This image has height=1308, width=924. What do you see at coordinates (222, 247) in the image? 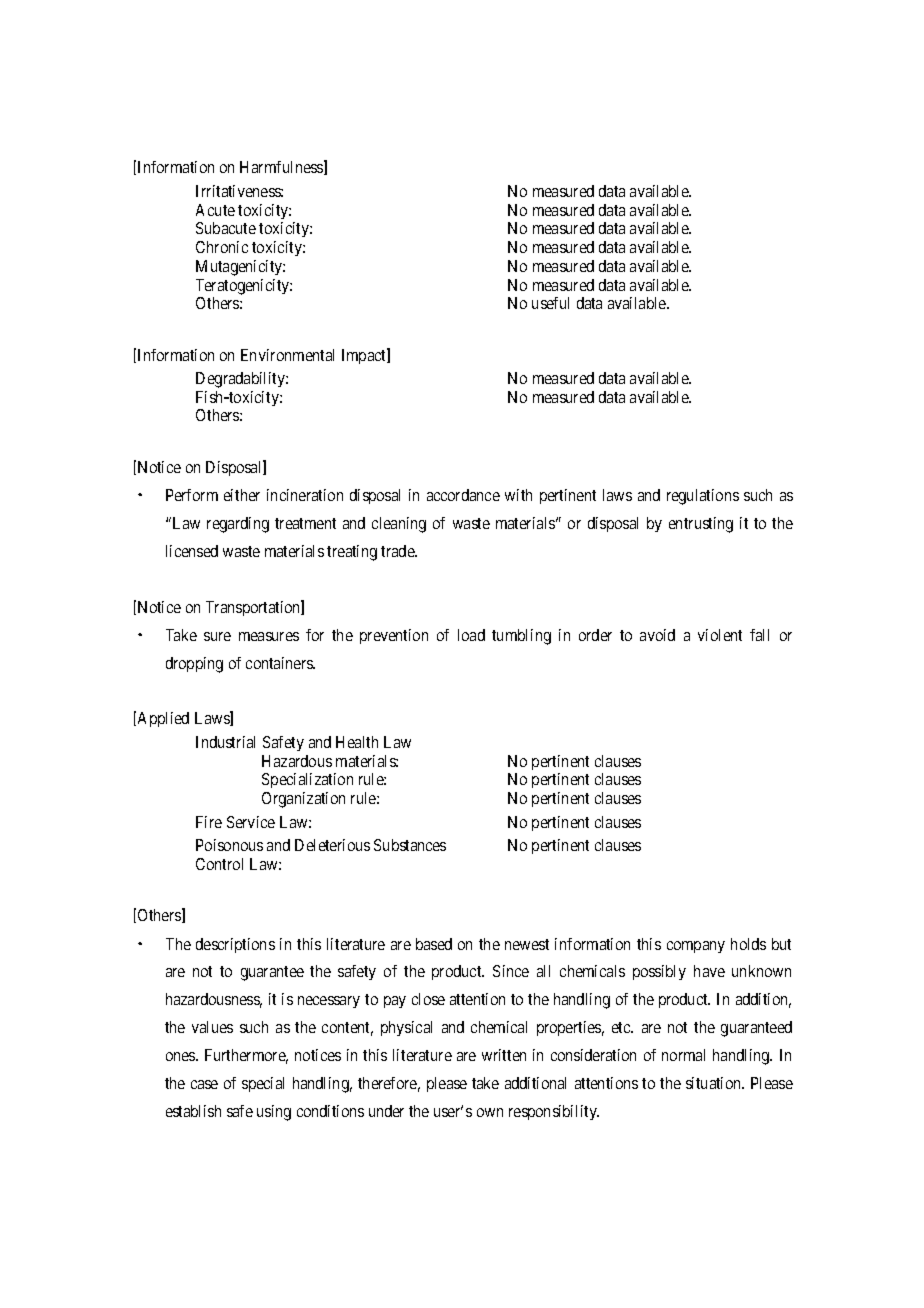
I see `Chronic` at bounding box center [222, 247].
